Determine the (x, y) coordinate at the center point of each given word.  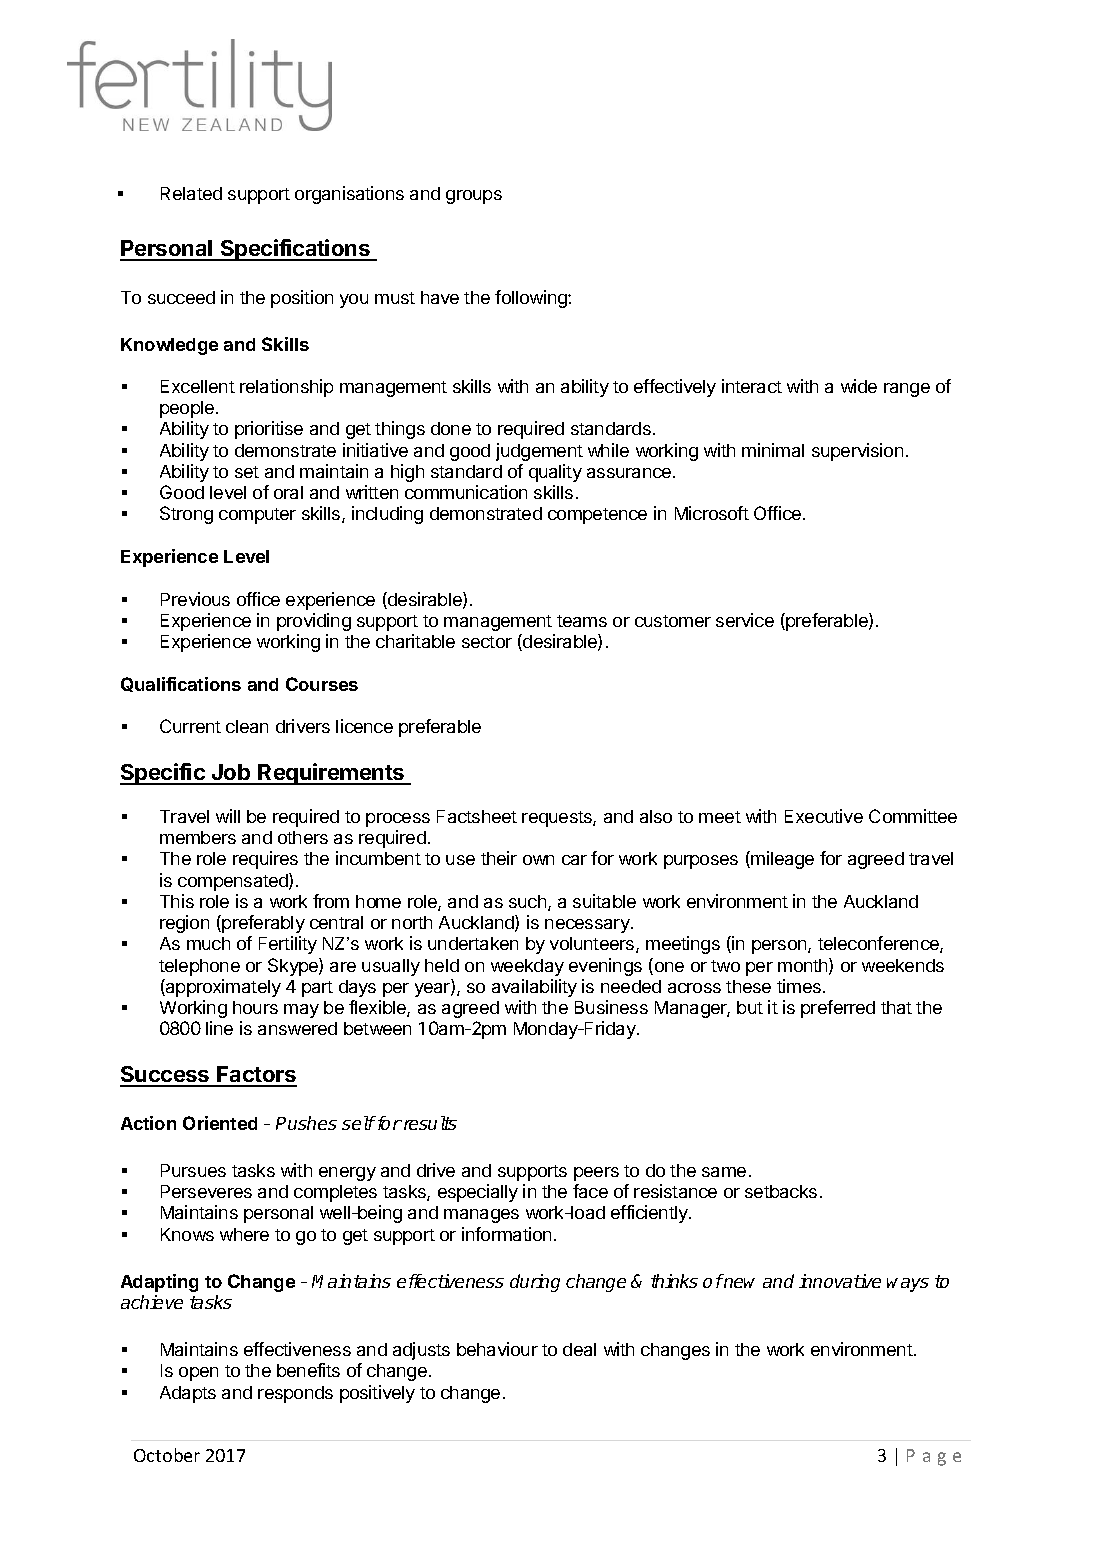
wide (859, 386)
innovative (840, 1281)
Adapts (188, 1394)
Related (191, 193)
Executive (824, 816)
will (228, 816)
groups (474, 197)
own (538, 860)
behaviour (497, 1349)
